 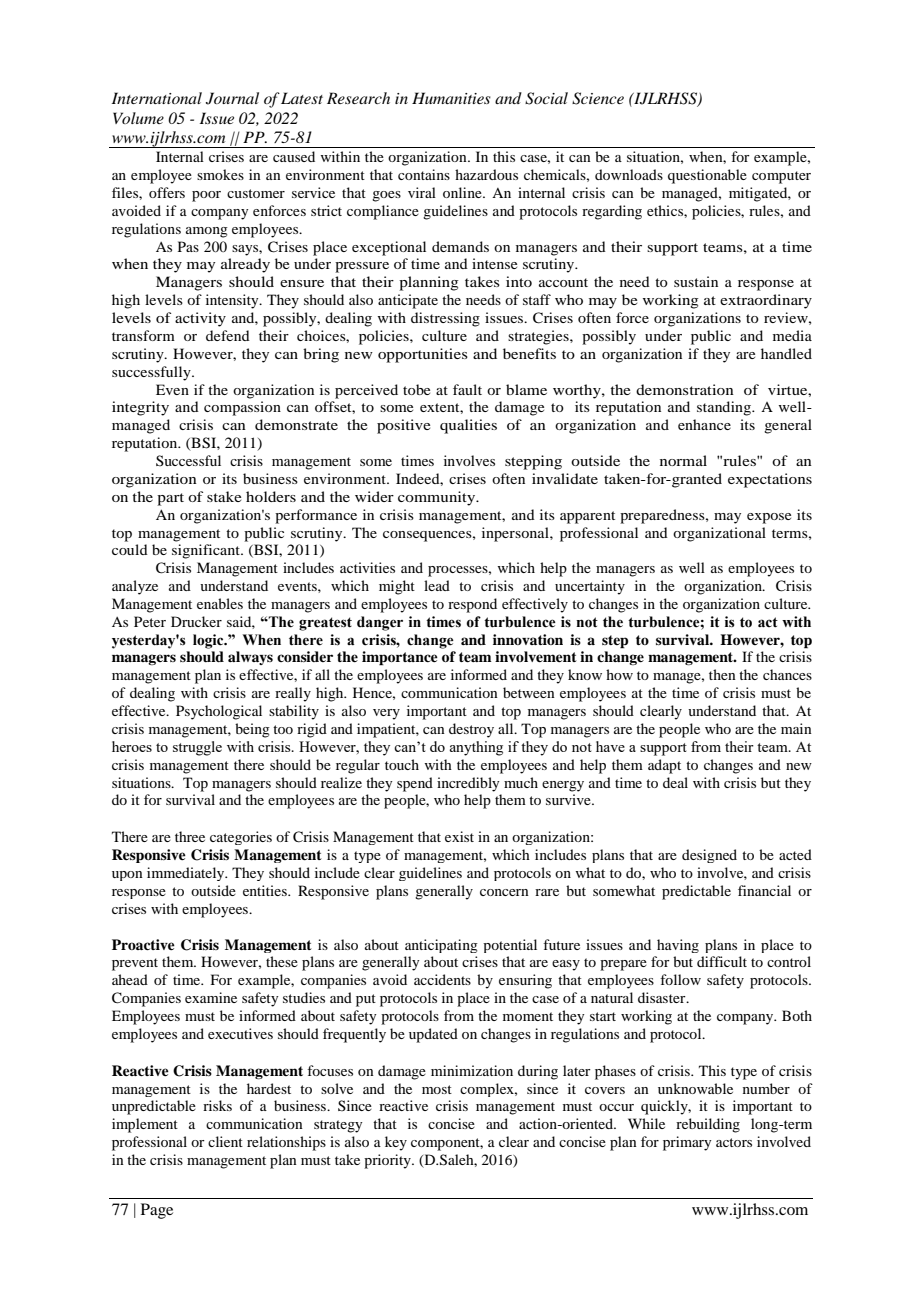 What do you see at coordinates (472, 605) in the screenshot?
I see `respond` at bounding box center [472, 605].
